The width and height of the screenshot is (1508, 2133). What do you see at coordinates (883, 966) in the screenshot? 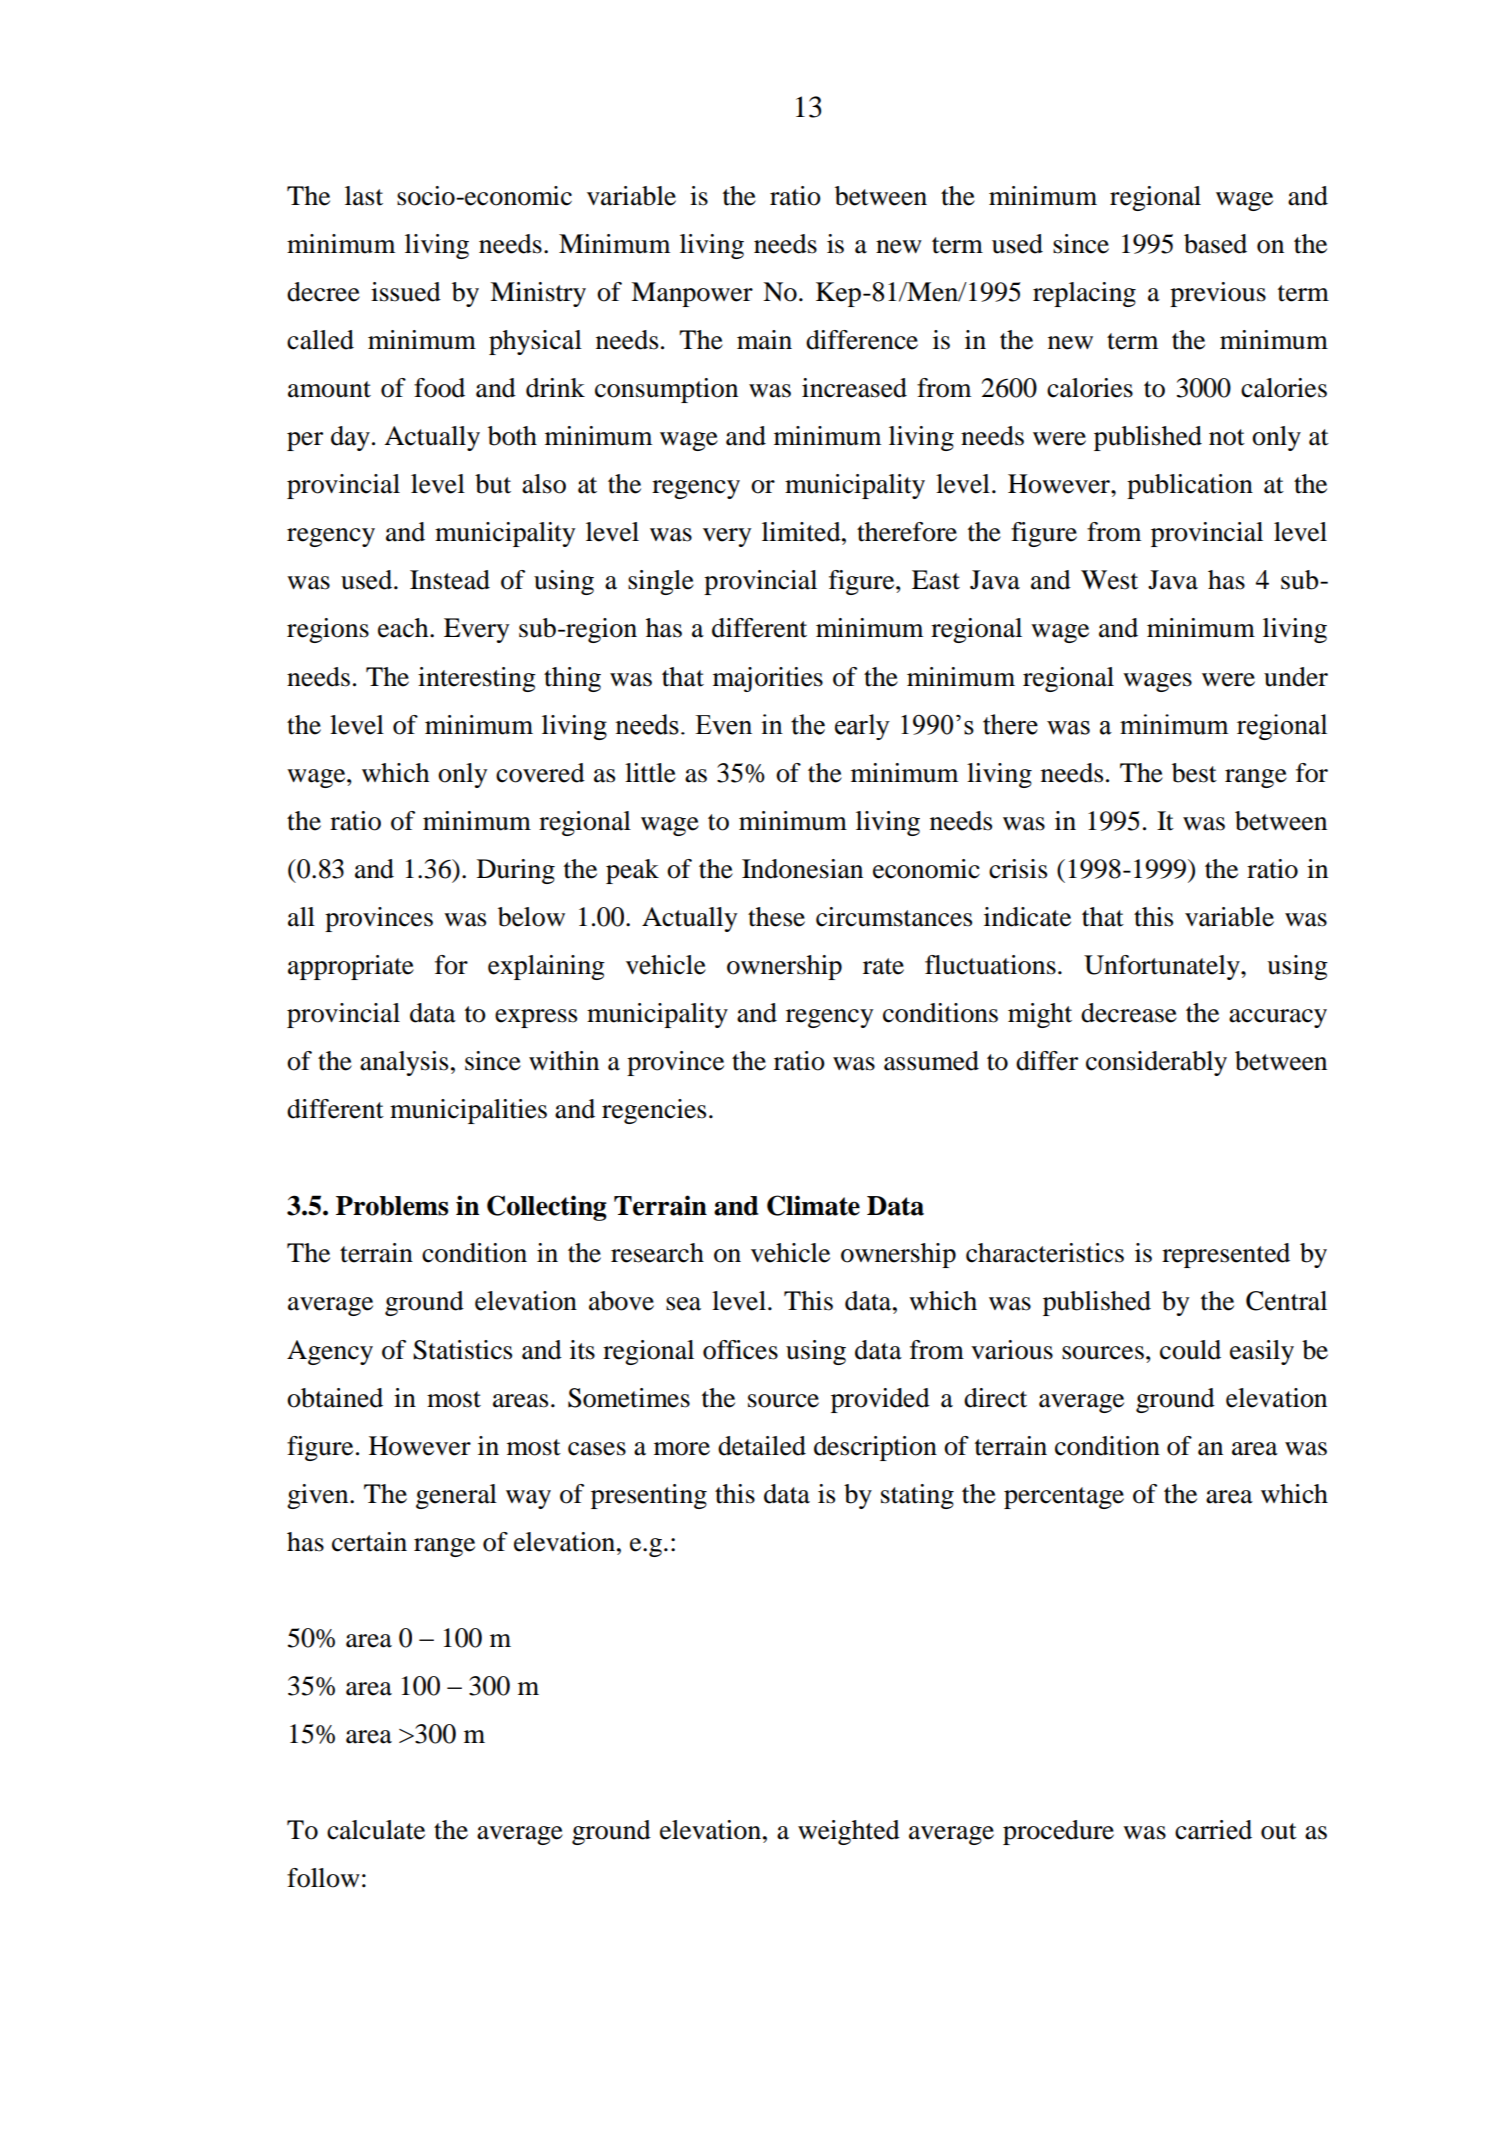
I see `rate` at bounding box center [883, 966].
